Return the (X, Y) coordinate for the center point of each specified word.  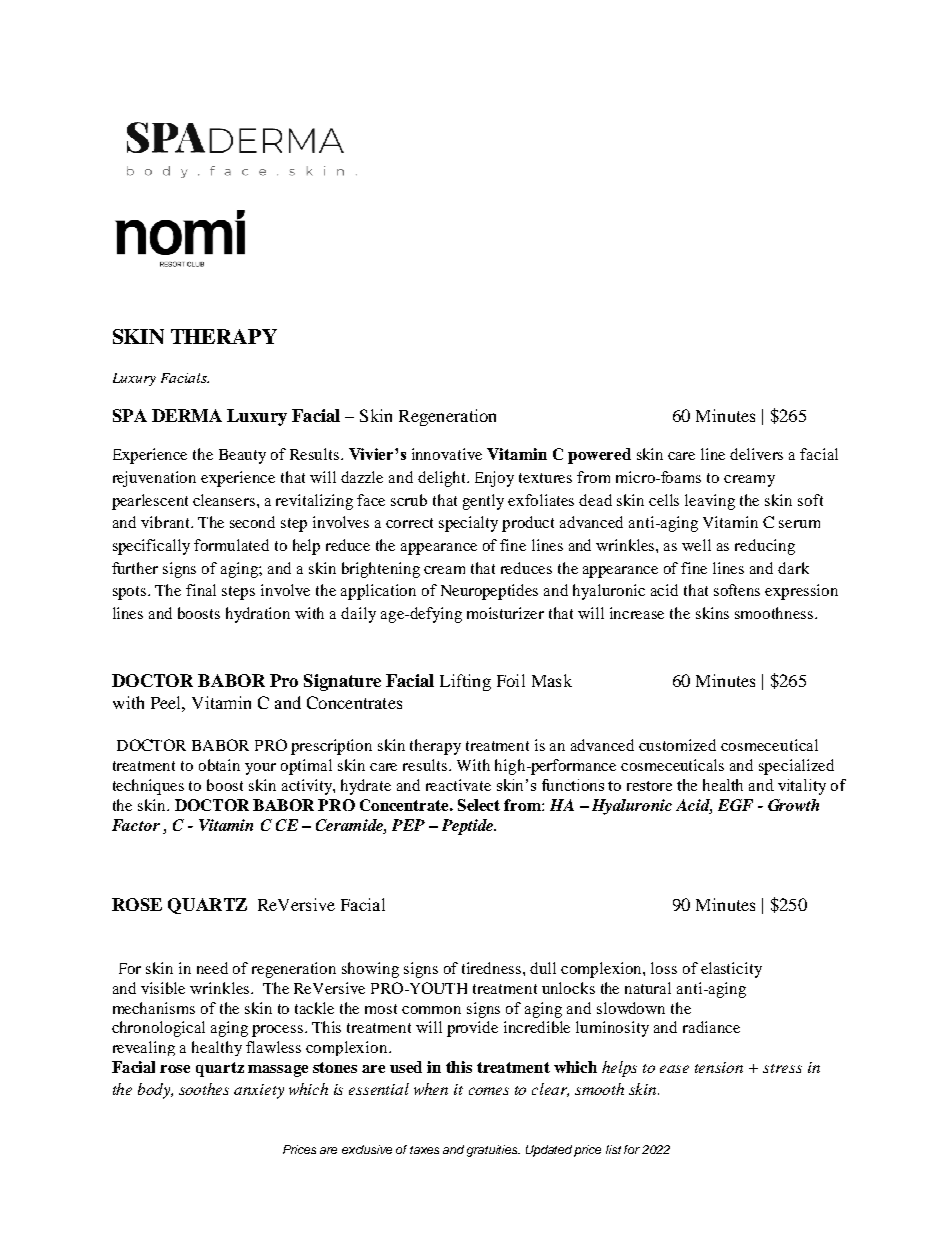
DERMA (187, 415)
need (212, 968)
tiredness (493, 968)
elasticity (731, 970)
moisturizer (505, 613)
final (201, 590)
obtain (219, 765)
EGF (735, 805)
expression (801, 592)
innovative (447, 454)
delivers (756, 454)
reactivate (458, 785)
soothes (204, 1089)
